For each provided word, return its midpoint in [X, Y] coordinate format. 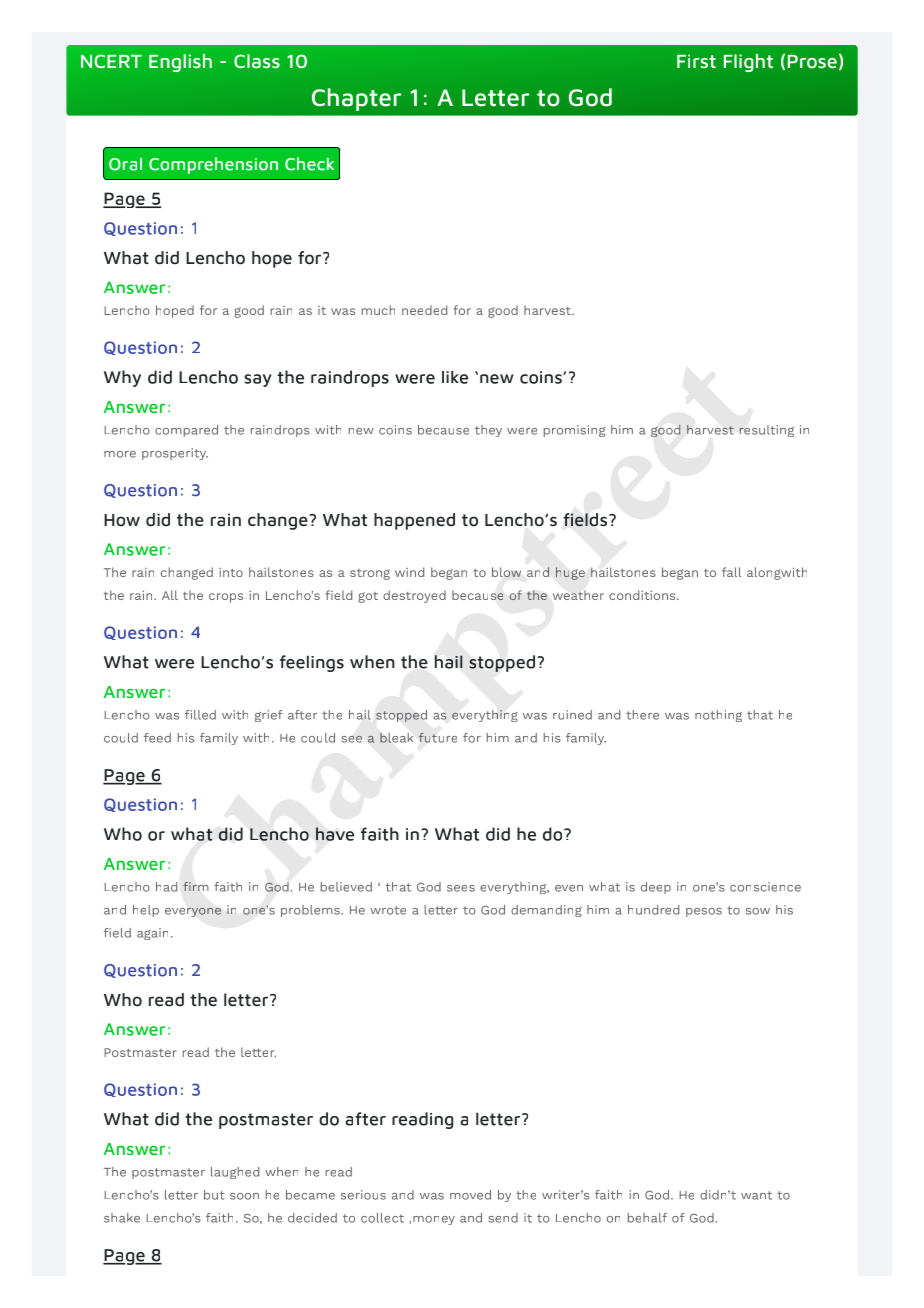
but [214, 1195]
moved [470, 1195]
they [488, 431]
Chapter [356, 99]
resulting [766, 431]
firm [195, 886]
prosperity [175, 454]
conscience [765, 887]
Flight [748, 63]
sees [461, 888]
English [180, 63]
